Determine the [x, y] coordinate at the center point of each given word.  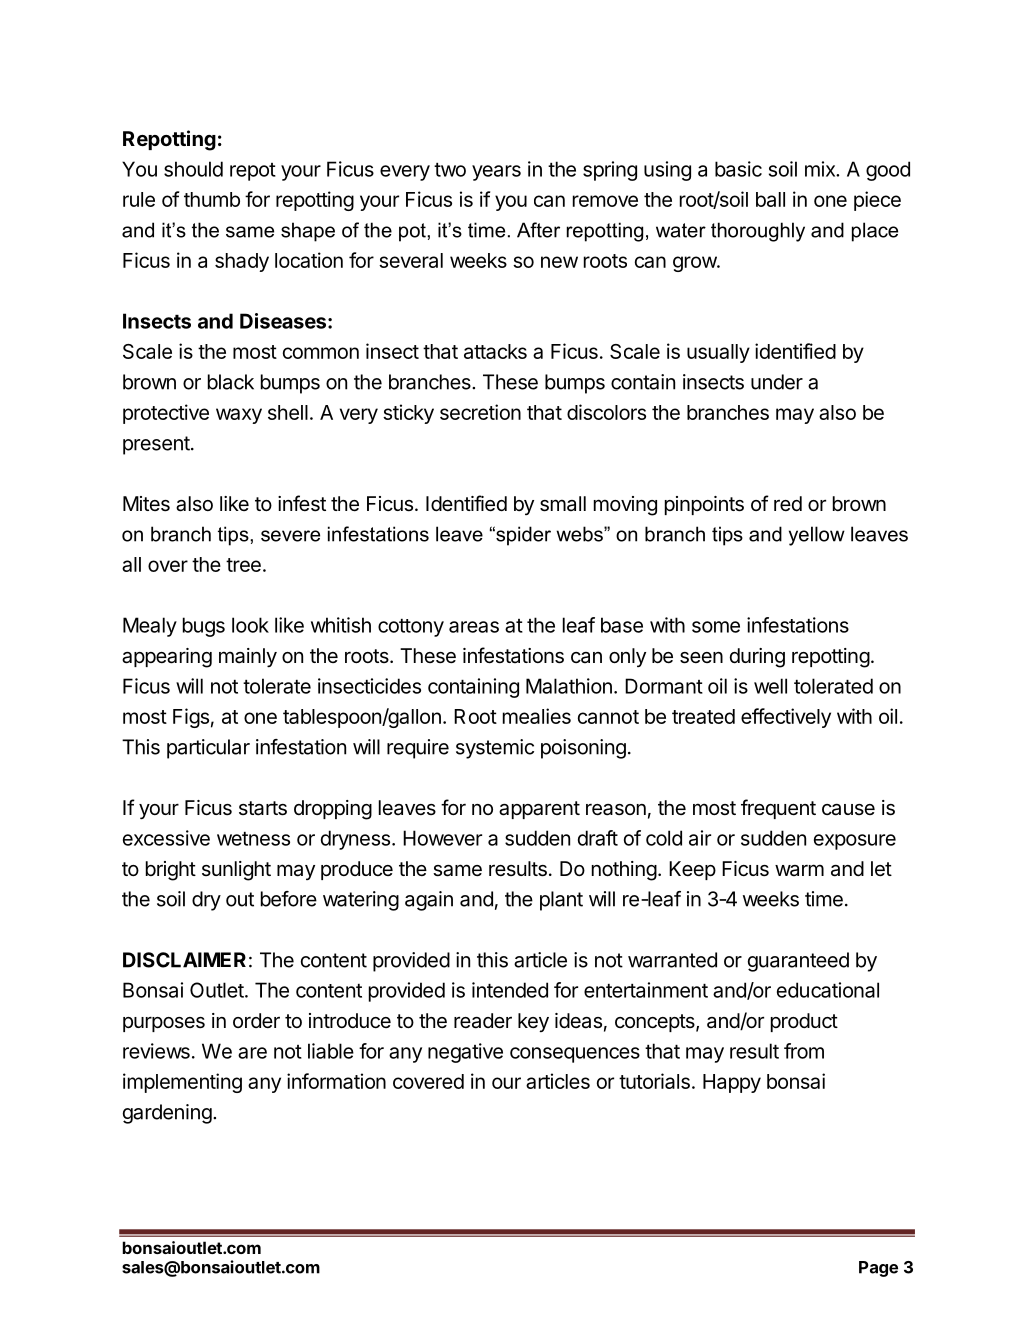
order [256, 1020]
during [757, 658]
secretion [480, 412]
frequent [778, 809]
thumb [212, 199]
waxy [239, 416]
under [777, 382]
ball [770, 199]
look [250, 625]
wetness [253, 839]
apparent [539, 810]
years [496, 173]
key [533, 1022]
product [804, 1022]
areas [474, 627]
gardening [167, 1114]
